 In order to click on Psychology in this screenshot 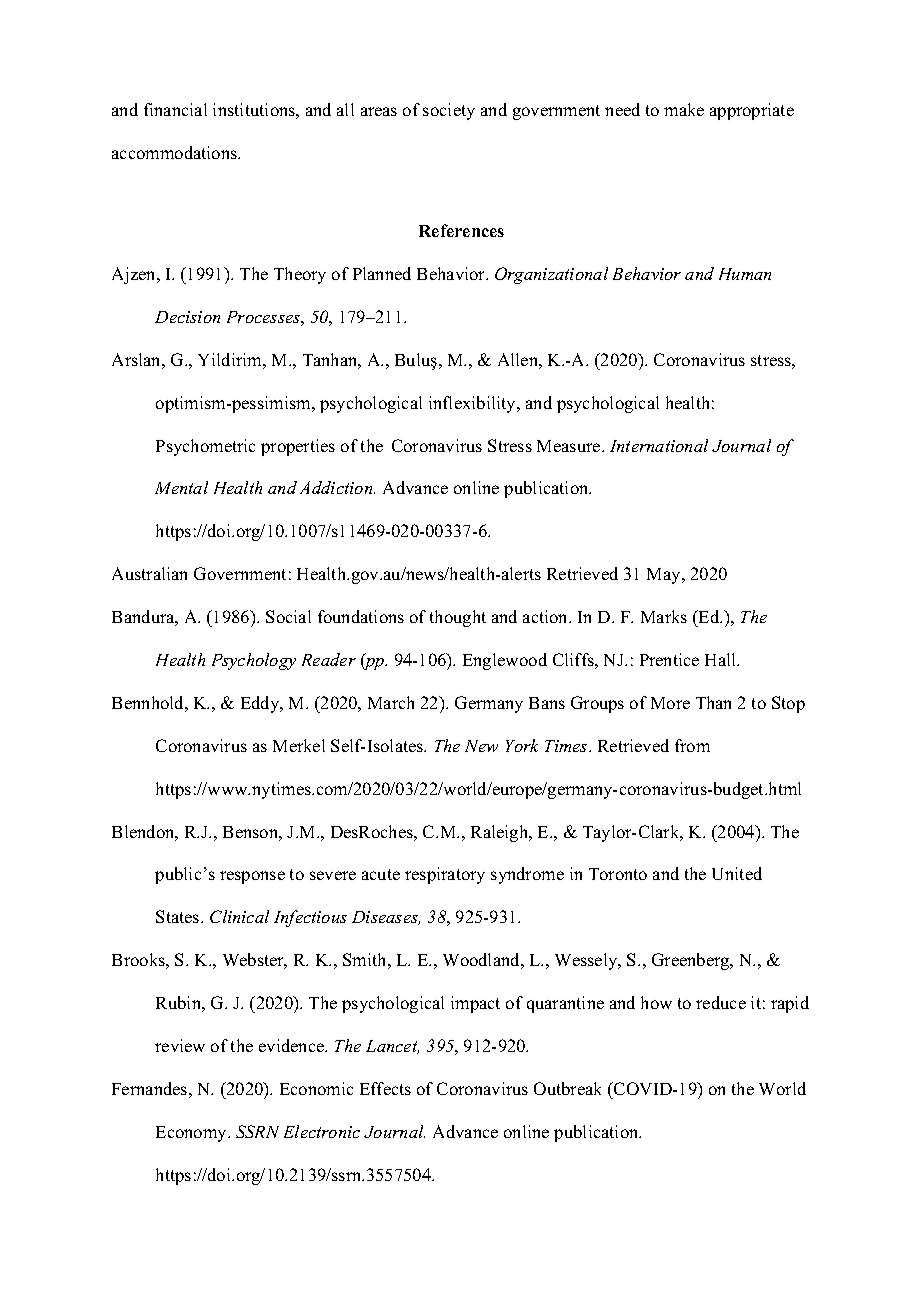, I will do `click(254, 661)`.
